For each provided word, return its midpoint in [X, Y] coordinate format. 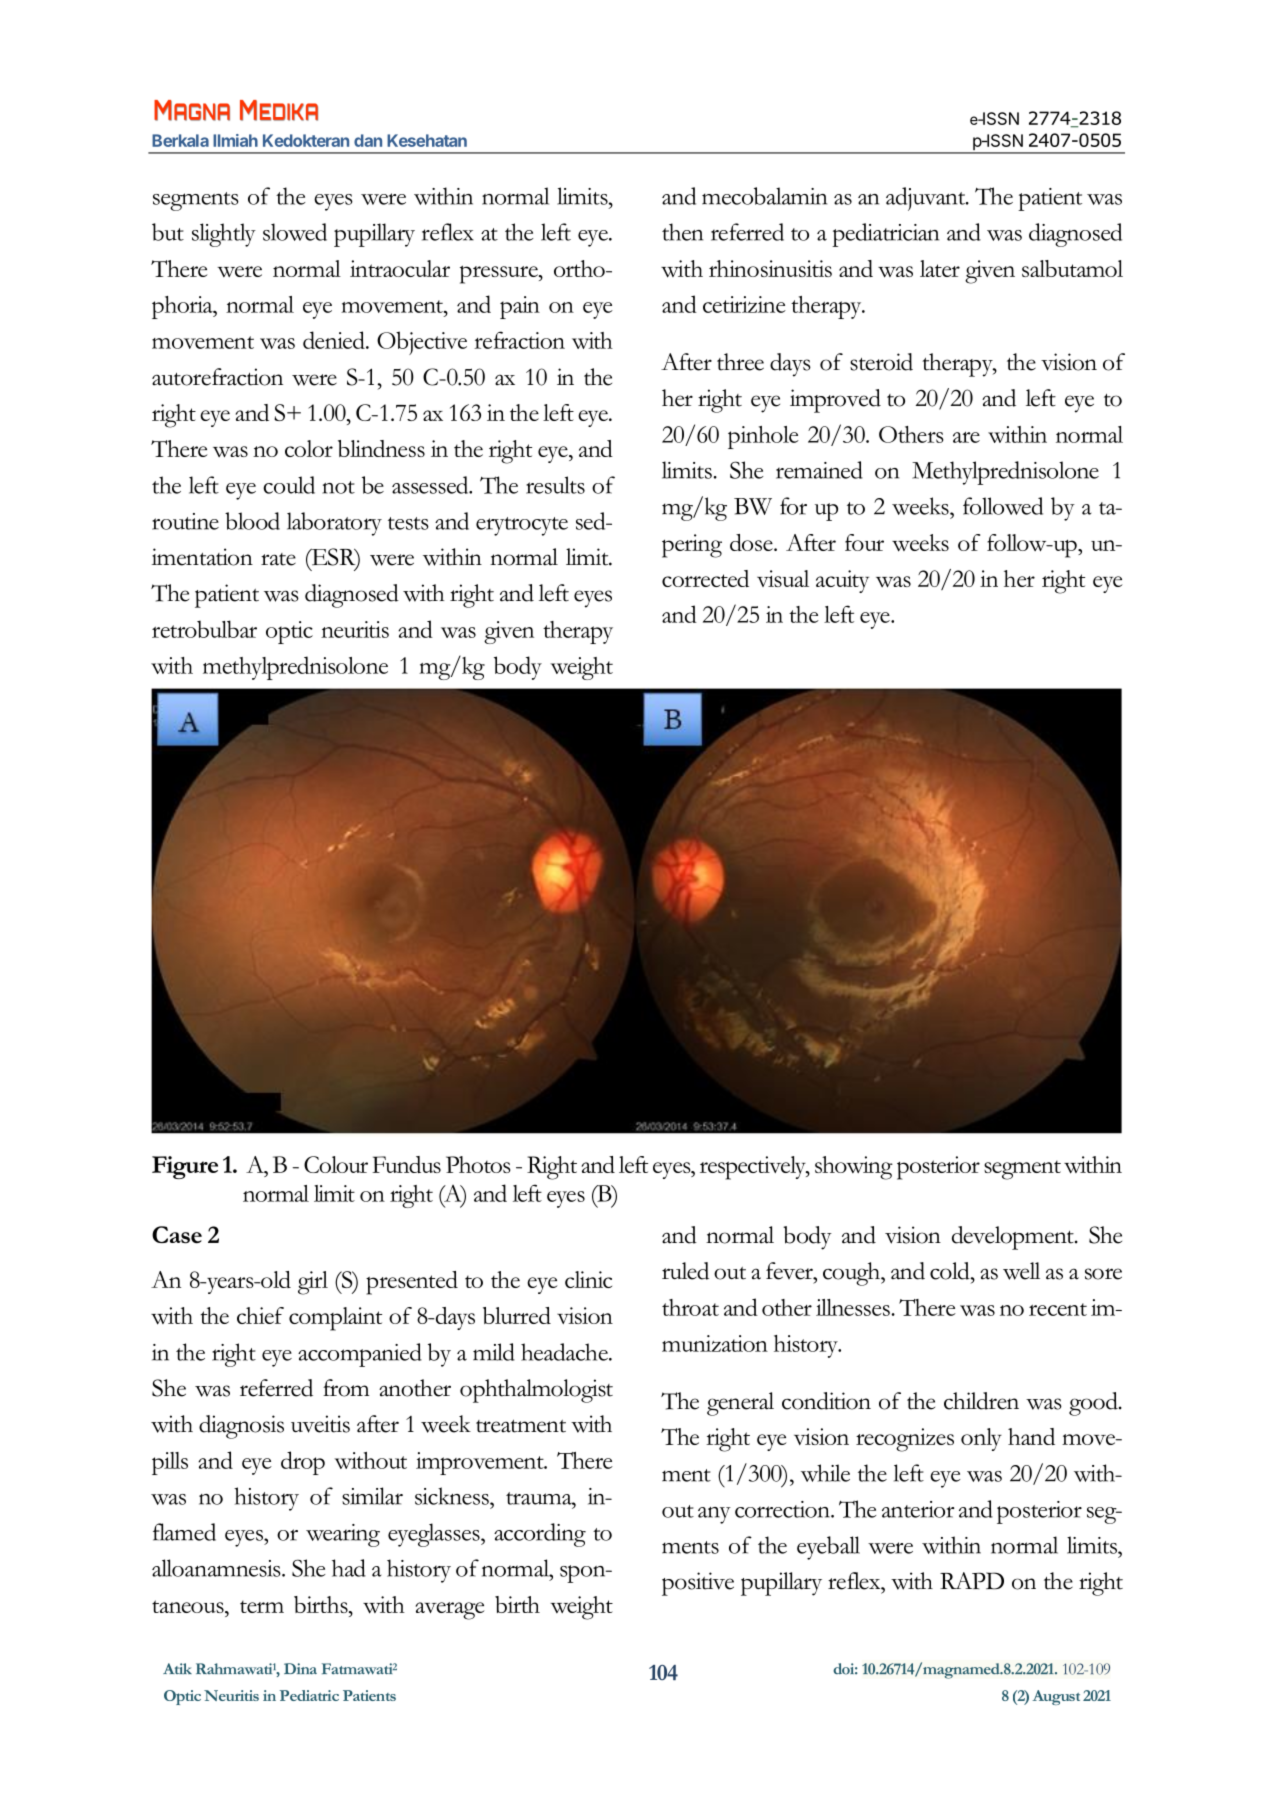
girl [313, 1283]
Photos [478, 1164]
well [1021, 1271]
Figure [185, 1167]
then [682, 232]
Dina [300, 1669]
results [555, 485]
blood [252, 521]
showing [854, 1168]
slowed [295, 232]
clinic [588, 1279]
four [864, 542]
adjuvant [927, 199]
